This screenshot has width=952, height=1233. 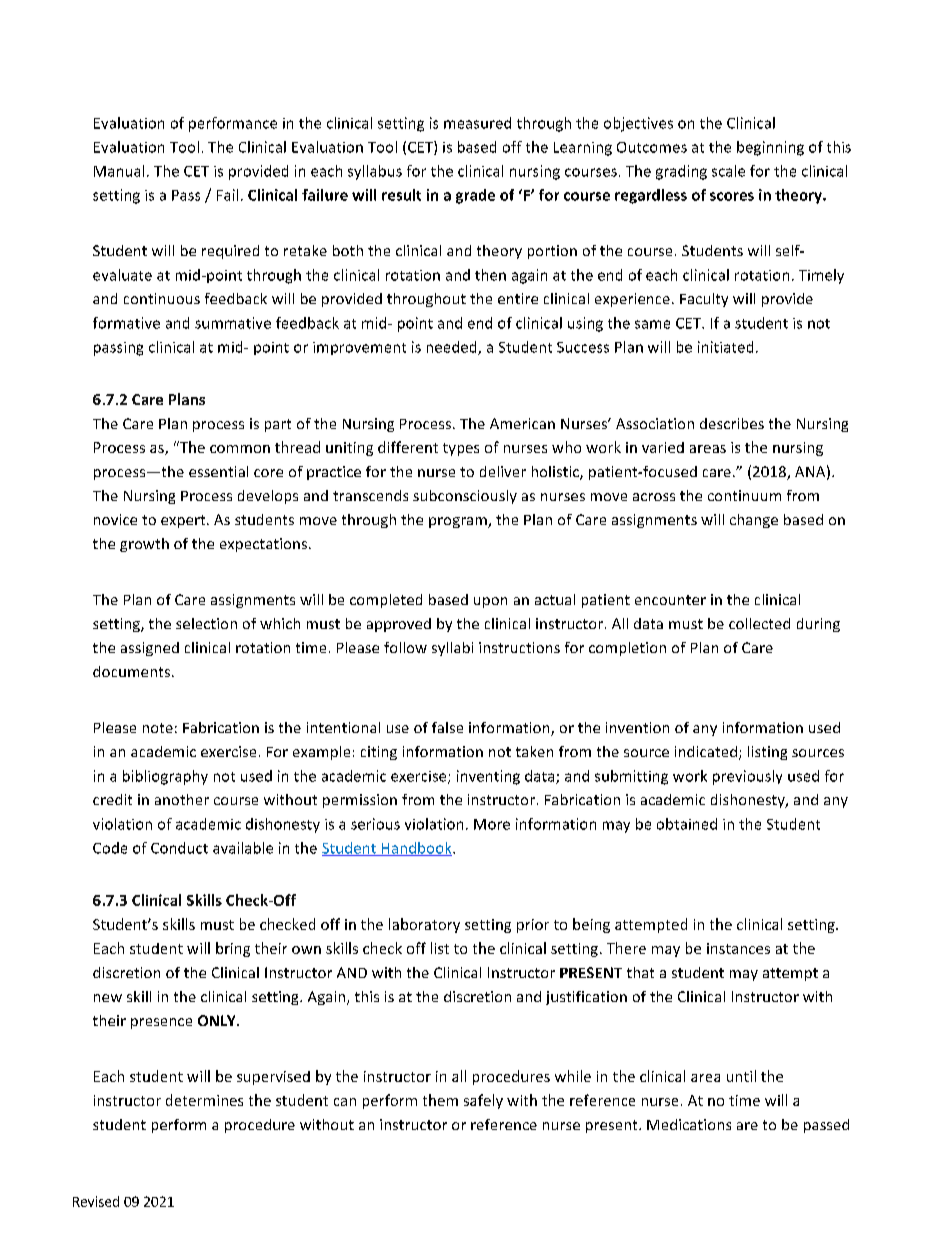 What do you see at coordinates (477, 123) in the screenshot?
I see `measured` at bounding box center [477, 123].
